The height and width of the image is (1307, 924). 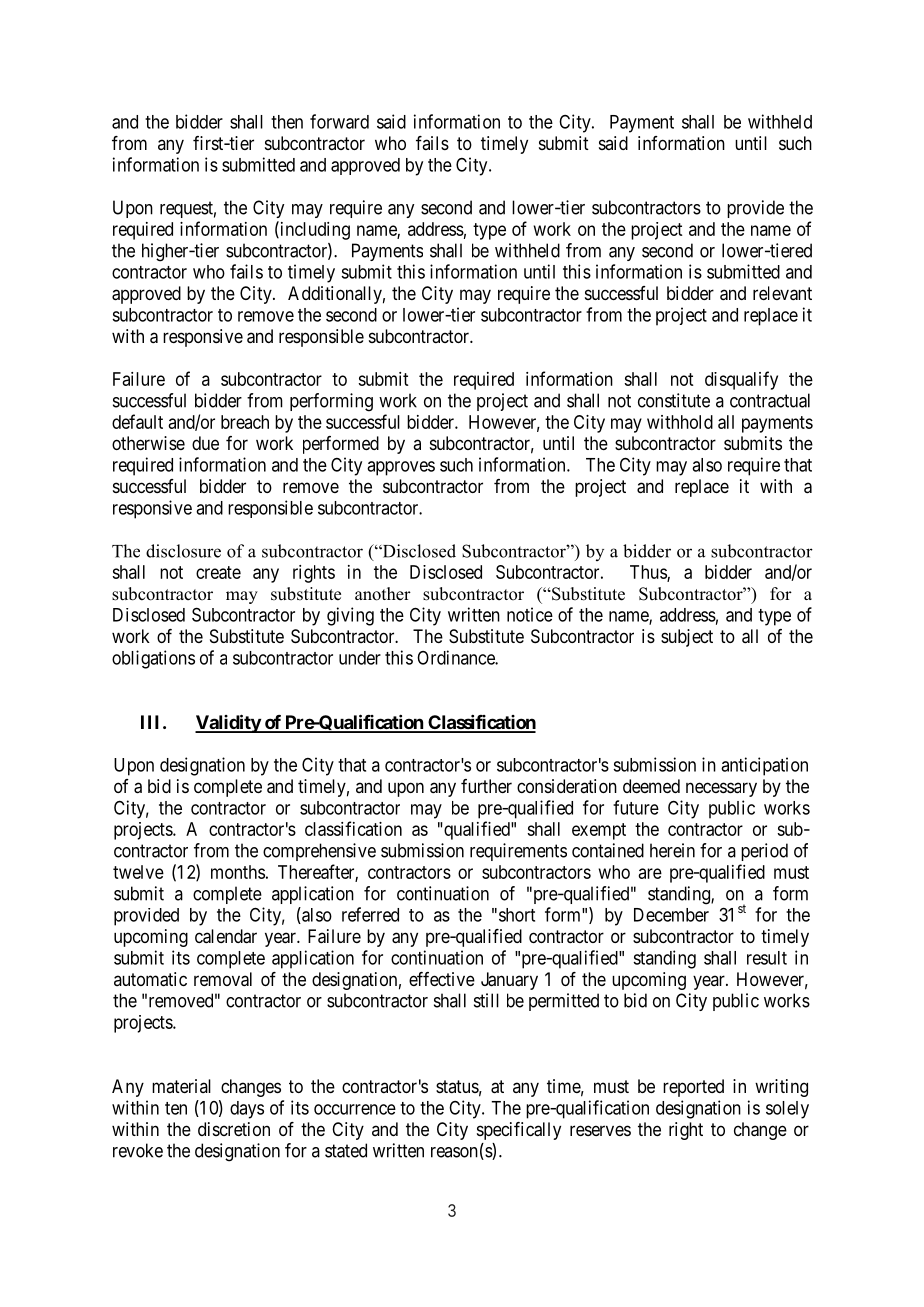 What do you see at coordinates (339, 121) in the image?
I see `forward` at bounding box center [339, 121].
